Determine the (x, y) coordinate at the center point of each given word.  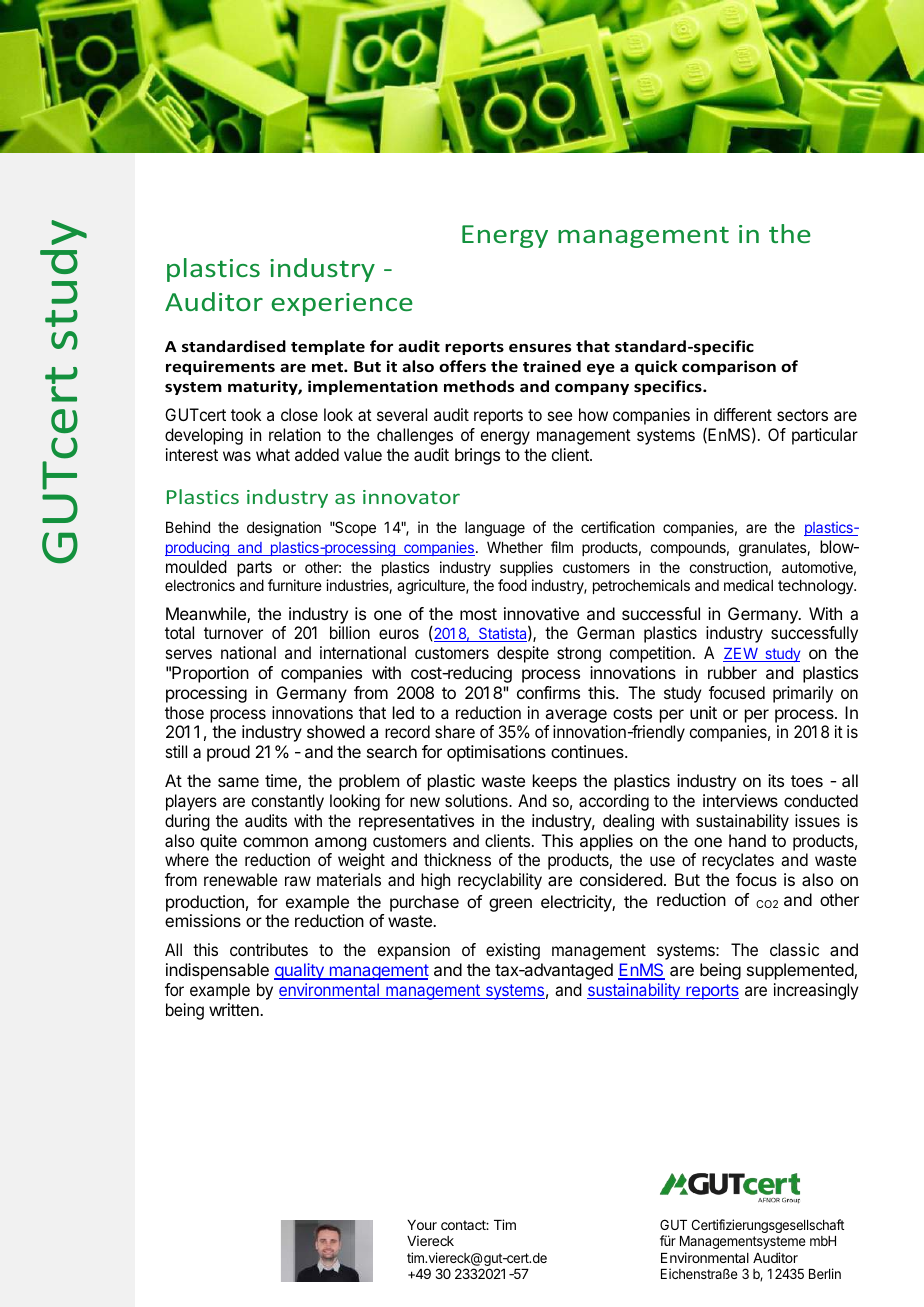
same (238, 782)
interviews (740, 800)
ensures (540, 347)
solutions (477, 800)
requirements (220, 367)
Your (422, 1225)
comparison (729, 367)
